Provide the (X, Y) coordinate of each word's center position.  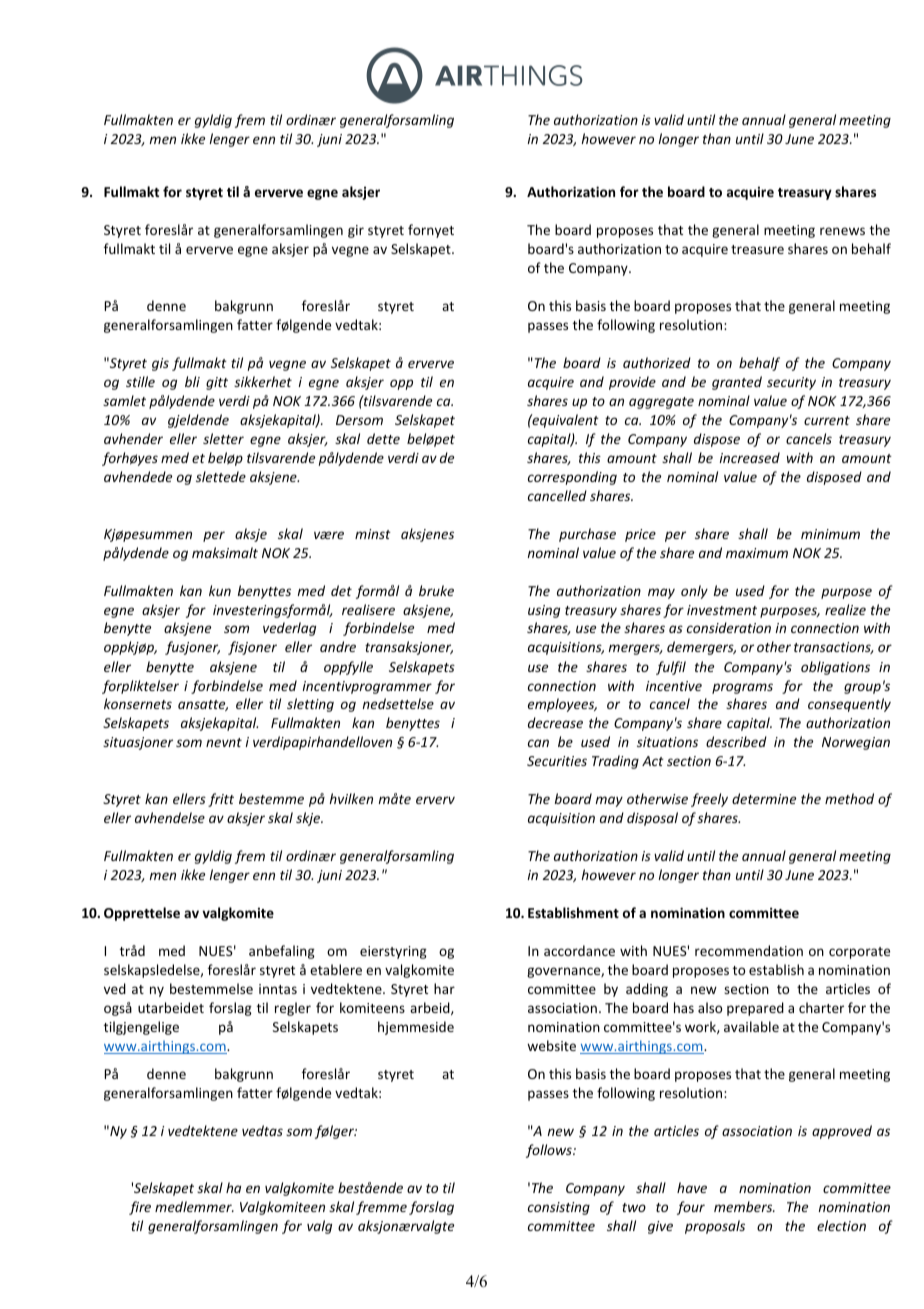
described (736, 741)
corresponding (572, 478)
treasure (757, 249)
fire (140, 1208)
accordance (579, 950)
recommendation (749, 950)
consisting (559, 1208)
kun (220, 590)
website (551, 1045)
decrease (555, 722)
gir (356, 231)
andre (338, 646)
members (744, 1206)
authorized (657, 362)
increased (749, 457)
